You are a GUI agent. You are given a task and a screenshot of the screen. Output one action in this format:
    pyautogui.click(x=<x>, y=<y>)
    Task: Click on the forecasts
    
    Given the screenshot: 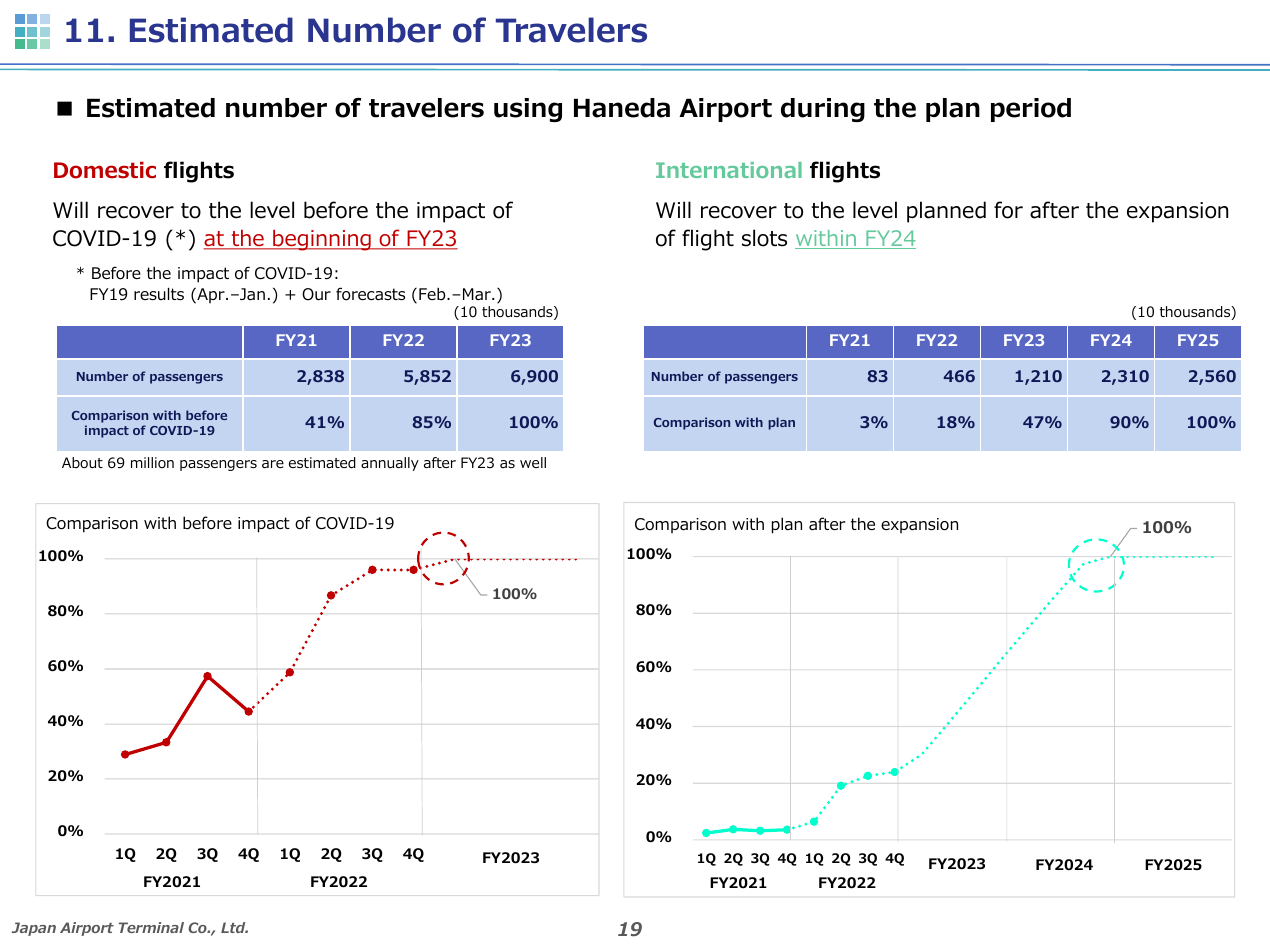 What is the action you would take?
    pyautogui.click(x=370, y=294)
